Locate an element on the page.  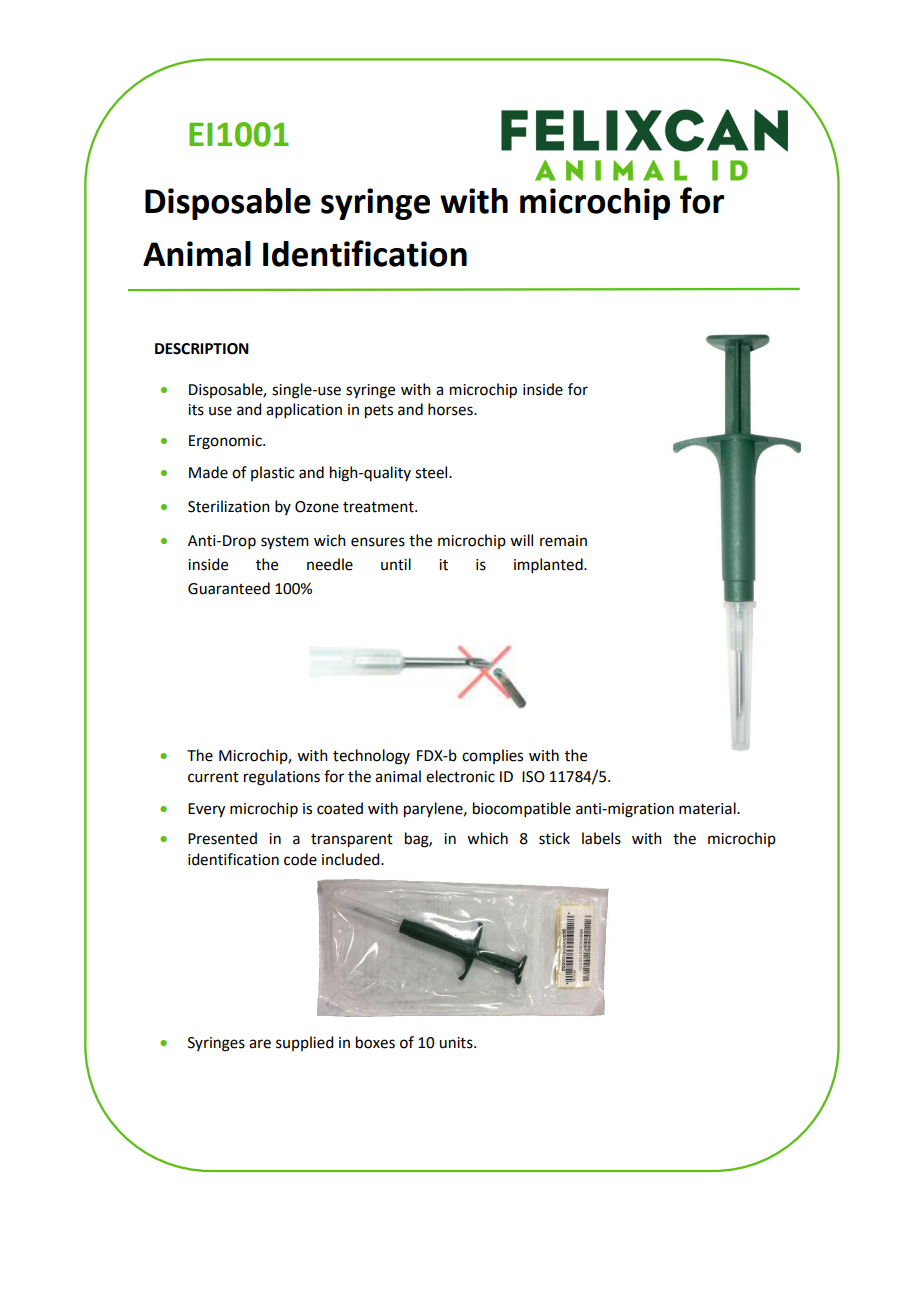
steel is located at coordinates (432, 472).
